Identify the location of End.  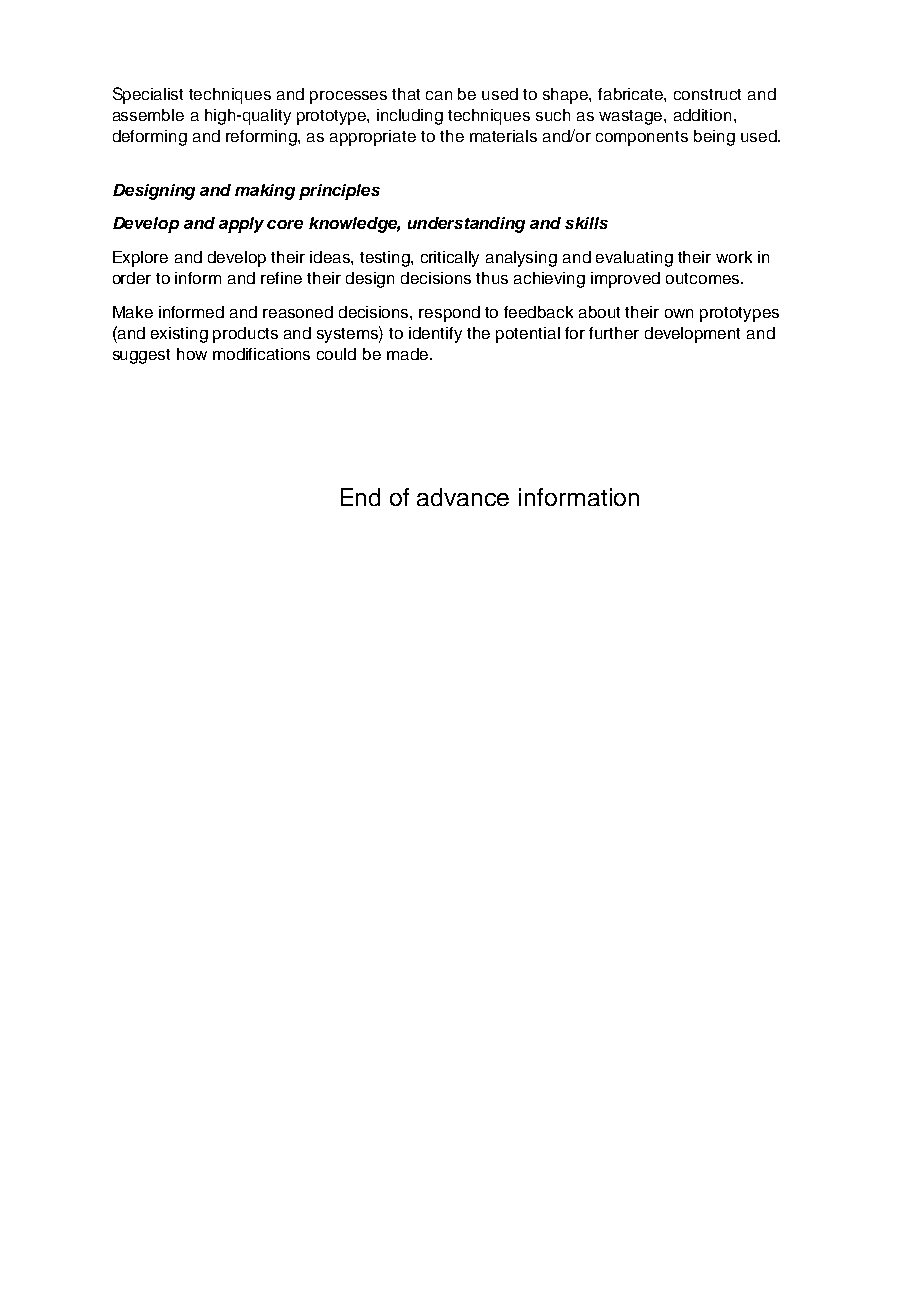
(360, 497).
